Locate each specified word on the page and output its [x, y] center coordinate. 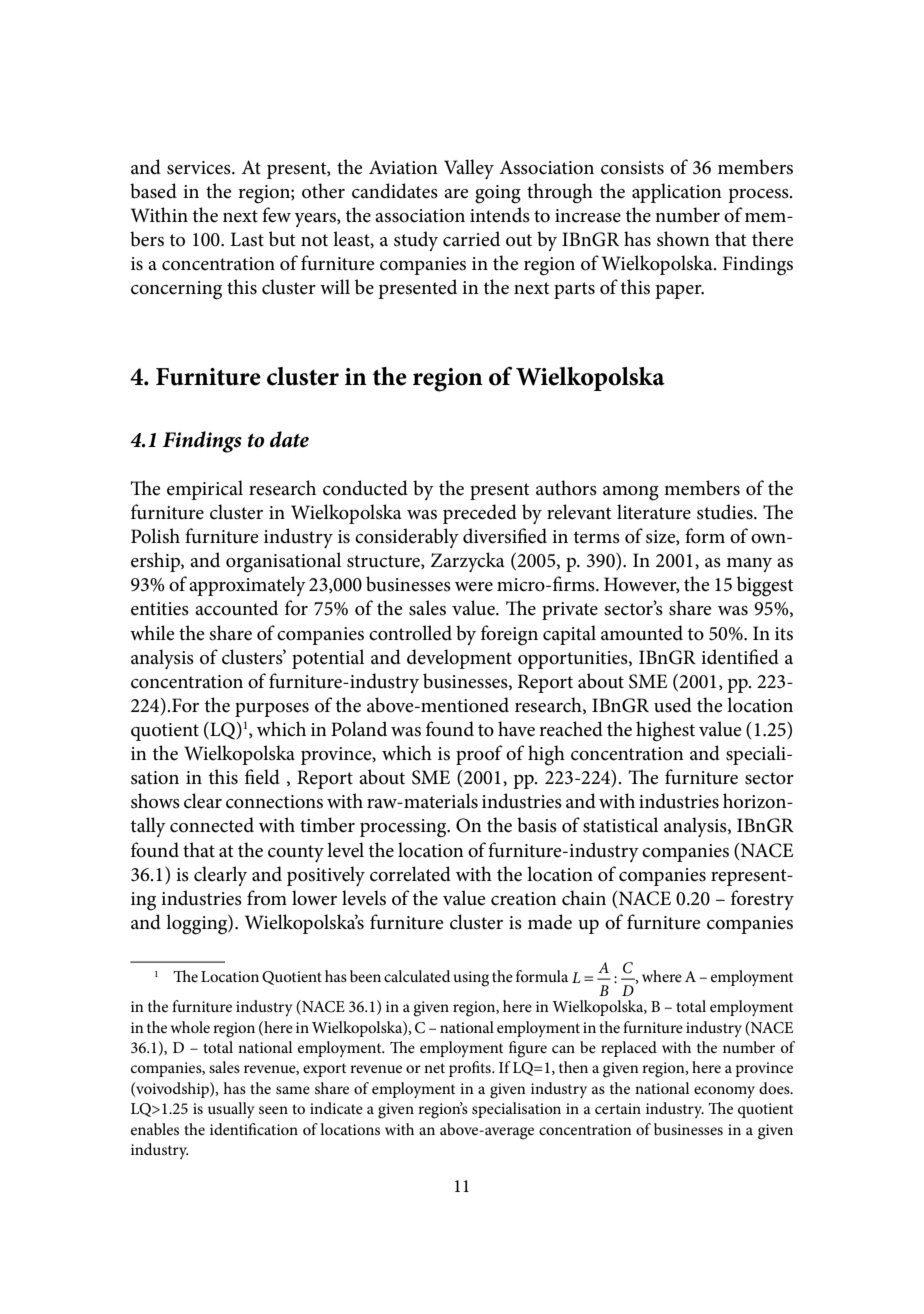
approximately [247, 586]
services [200, 168]
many [749, 565]
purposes [272, 710]
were [474, 587]
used [673, 705]
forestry [762, 900]
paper [679, 292]
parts [574, 290]
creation [524, 899]
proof [479, 755]
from [267, 898]
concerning [176, 290]
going [498, 194]
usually [231, 1110]
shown [683, 239]
